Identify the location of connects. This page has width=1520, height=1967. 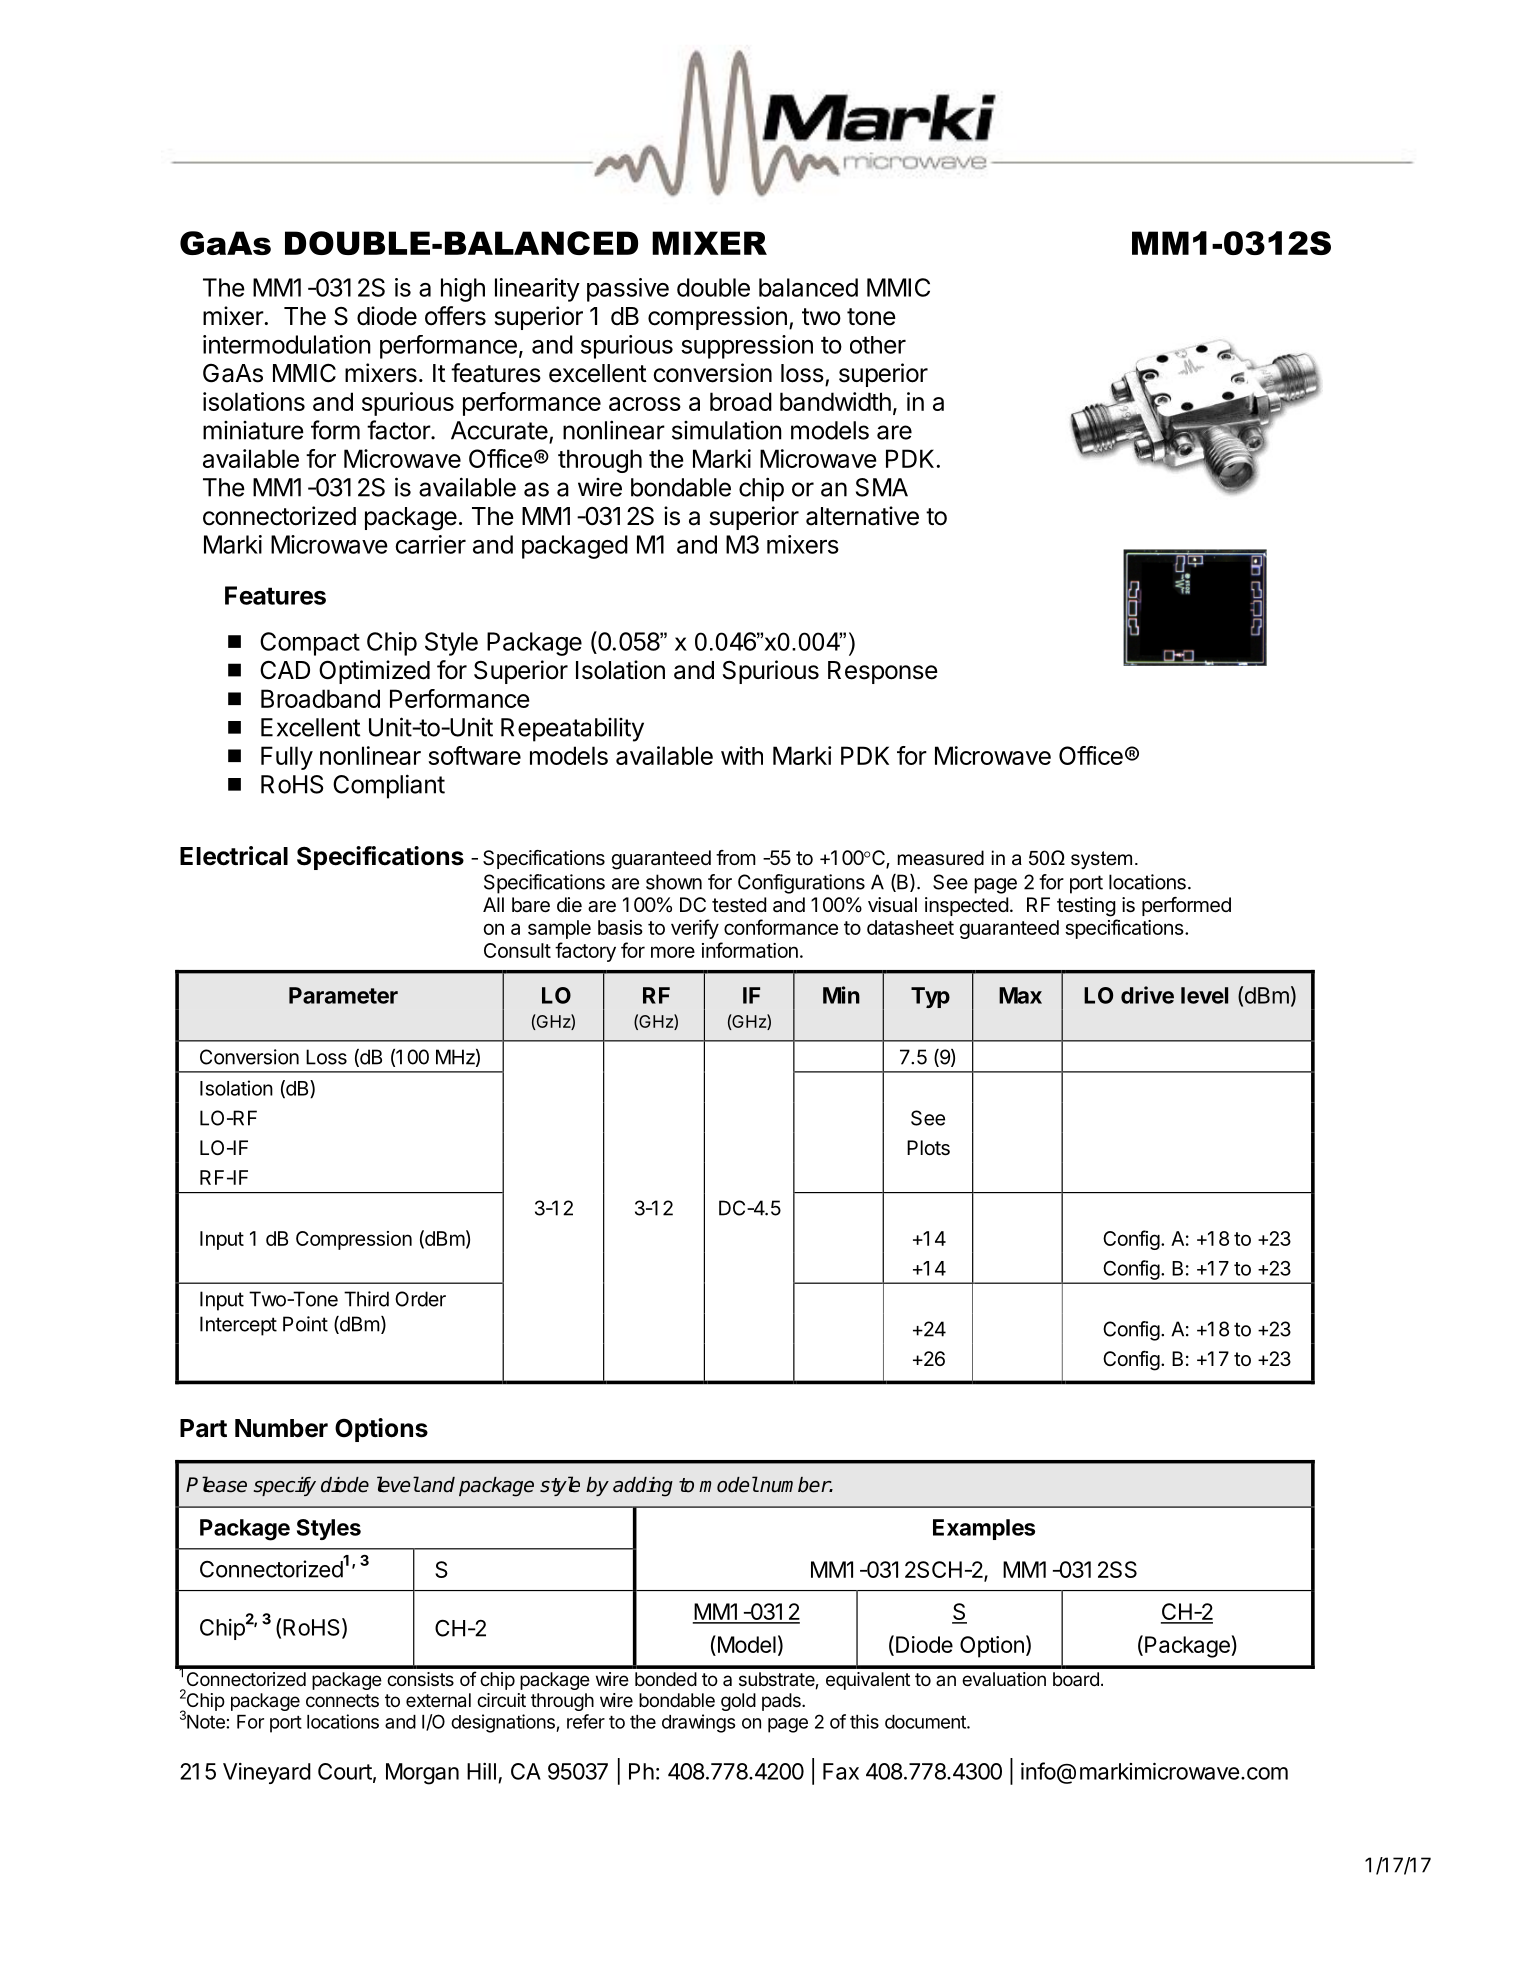
(342, 1700).
